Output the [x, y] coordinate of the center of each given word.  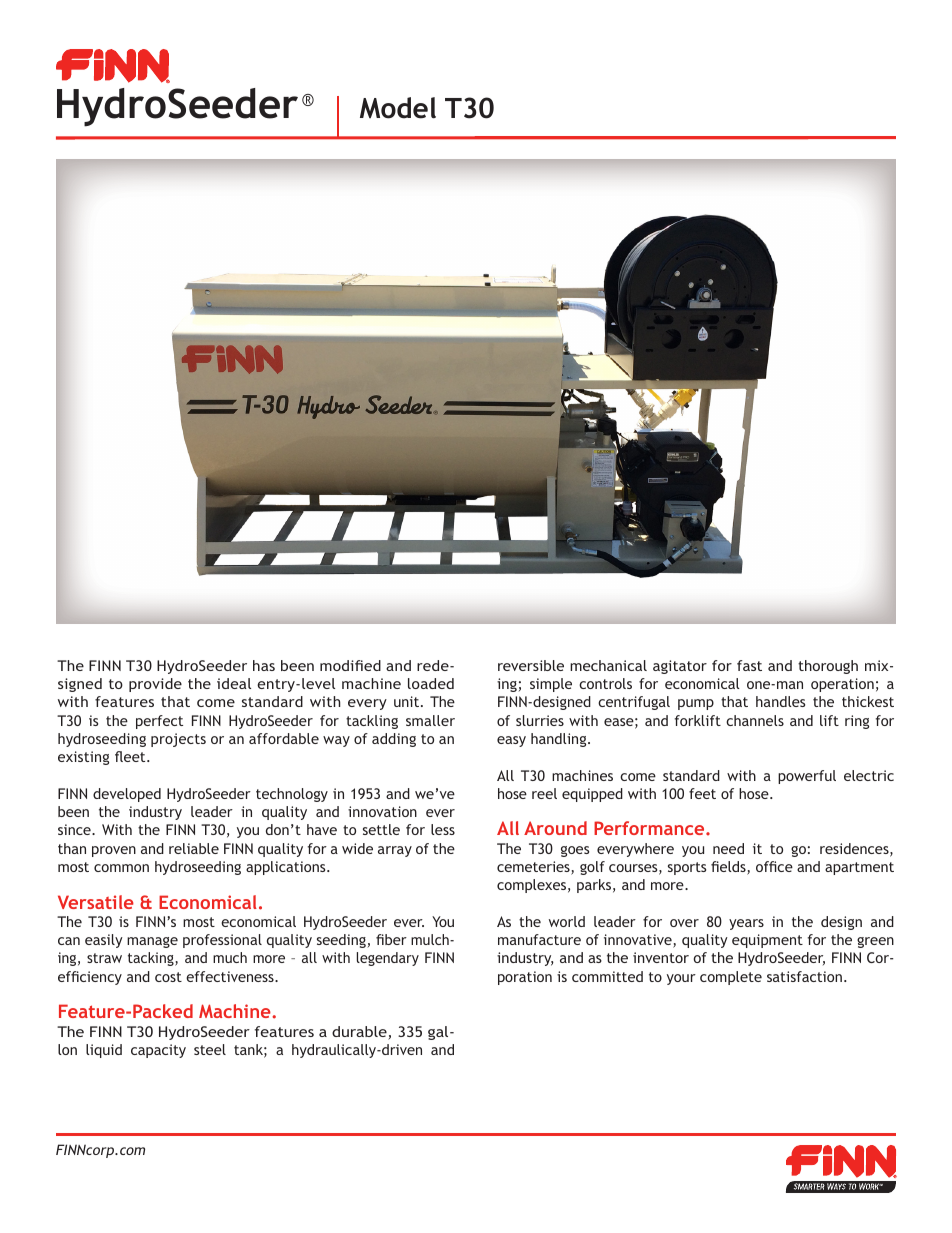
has [264, 665]
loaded [431, 683]
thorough [828, 667]
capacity [158, 1051]
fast [749, 665]
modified [350, 665]
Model [398, 108]
